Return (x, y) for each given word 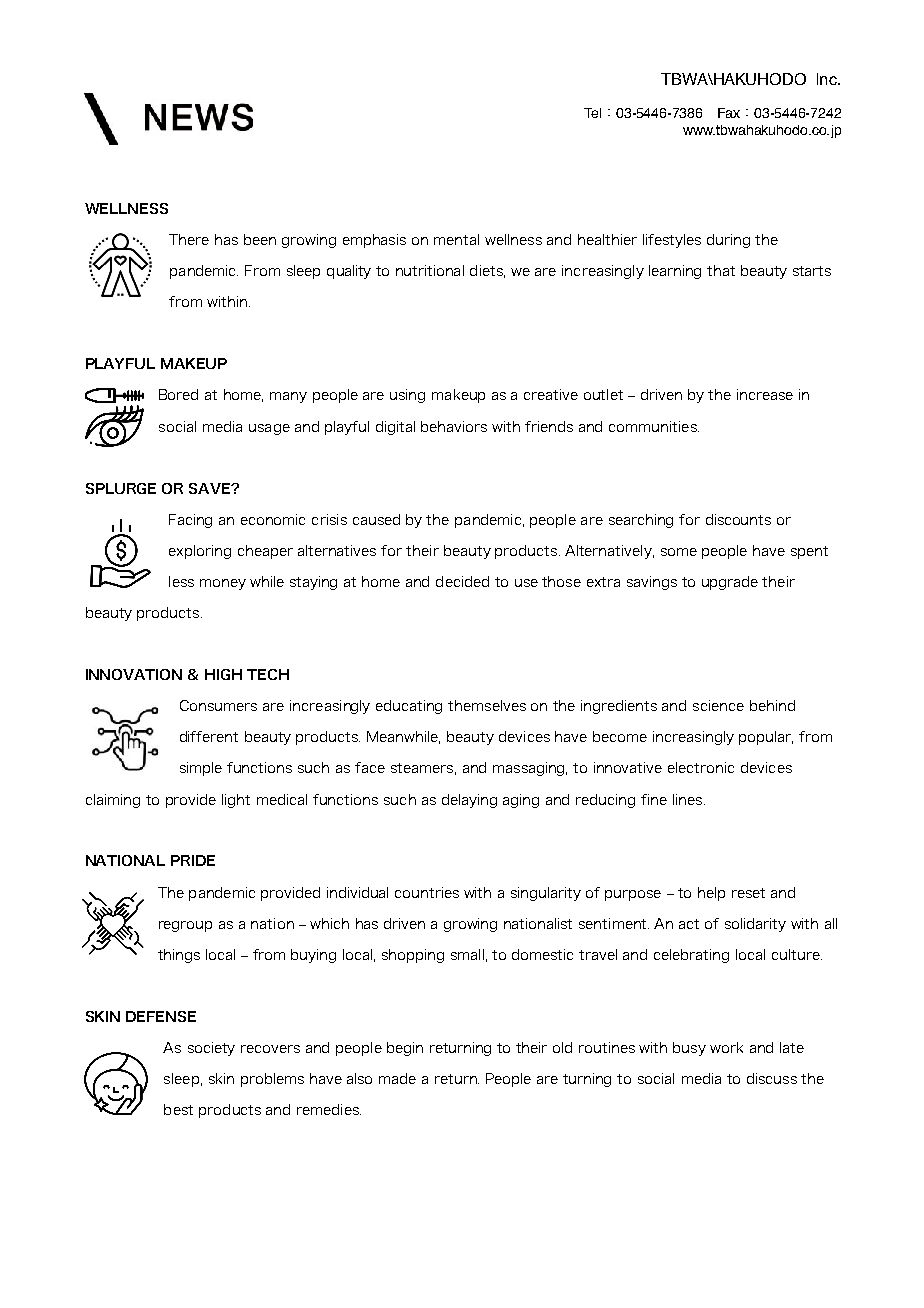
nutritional (430, 270)
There (189, 239)
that (721, 270)
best (178, 1109)
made (397, 1078)
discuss (772, 1078)
